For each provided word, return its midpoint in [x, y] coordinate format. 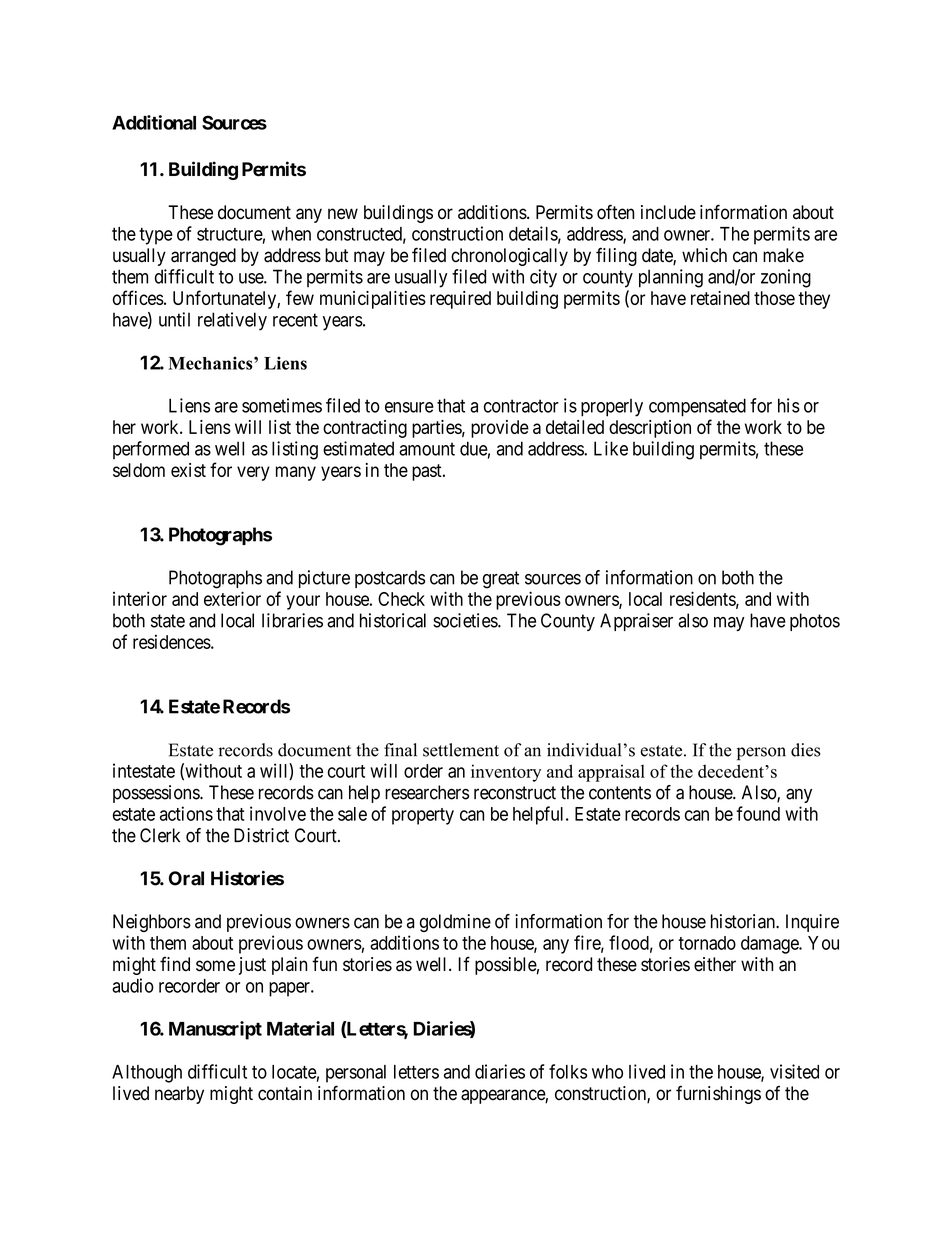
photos [815, 622]
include [668, 212]
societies [466, 620]
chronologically [509, 257]
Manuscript [215, 1030]
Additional [154, 122]
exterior [232, 598]
